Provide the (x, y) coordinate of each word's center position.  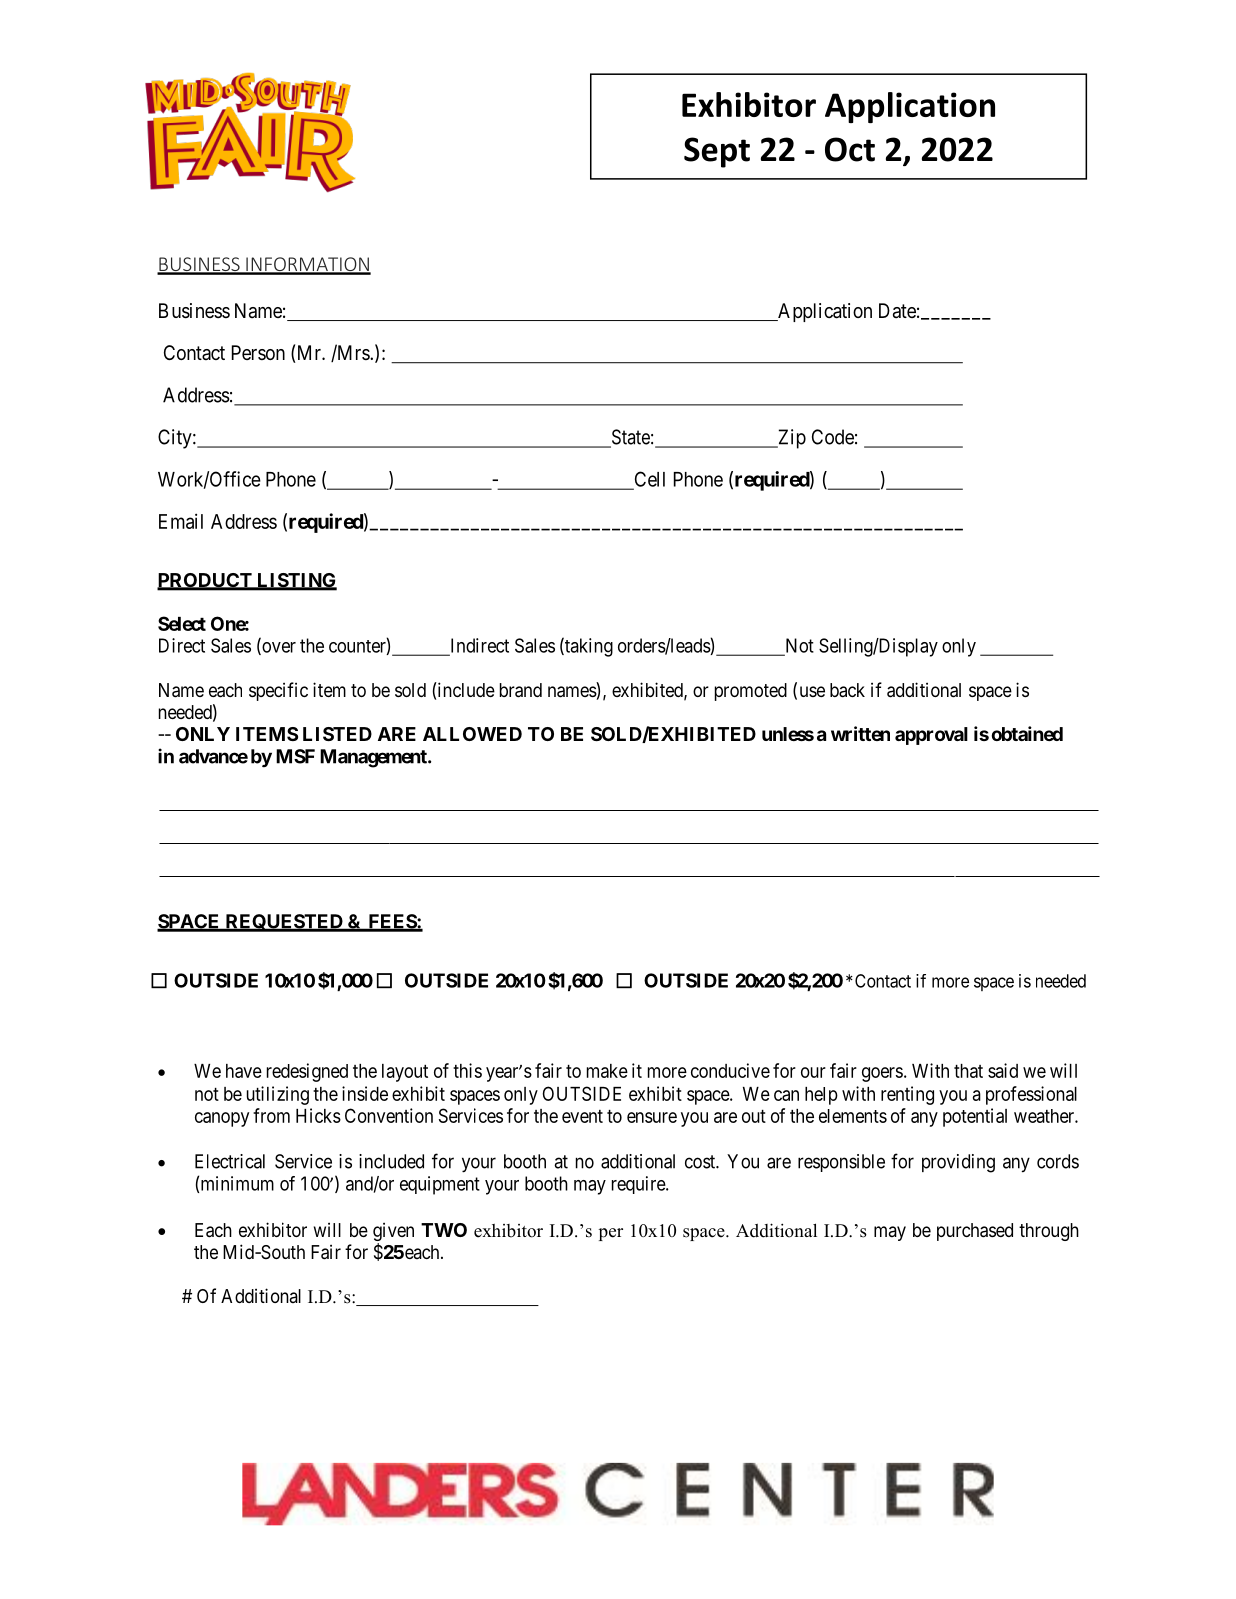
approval (931, 736)
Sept (717, 152)
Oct (850, 149)
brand (521, 690)
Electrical (230, 1161)
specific (278, 691)
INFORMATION (307, 265)
